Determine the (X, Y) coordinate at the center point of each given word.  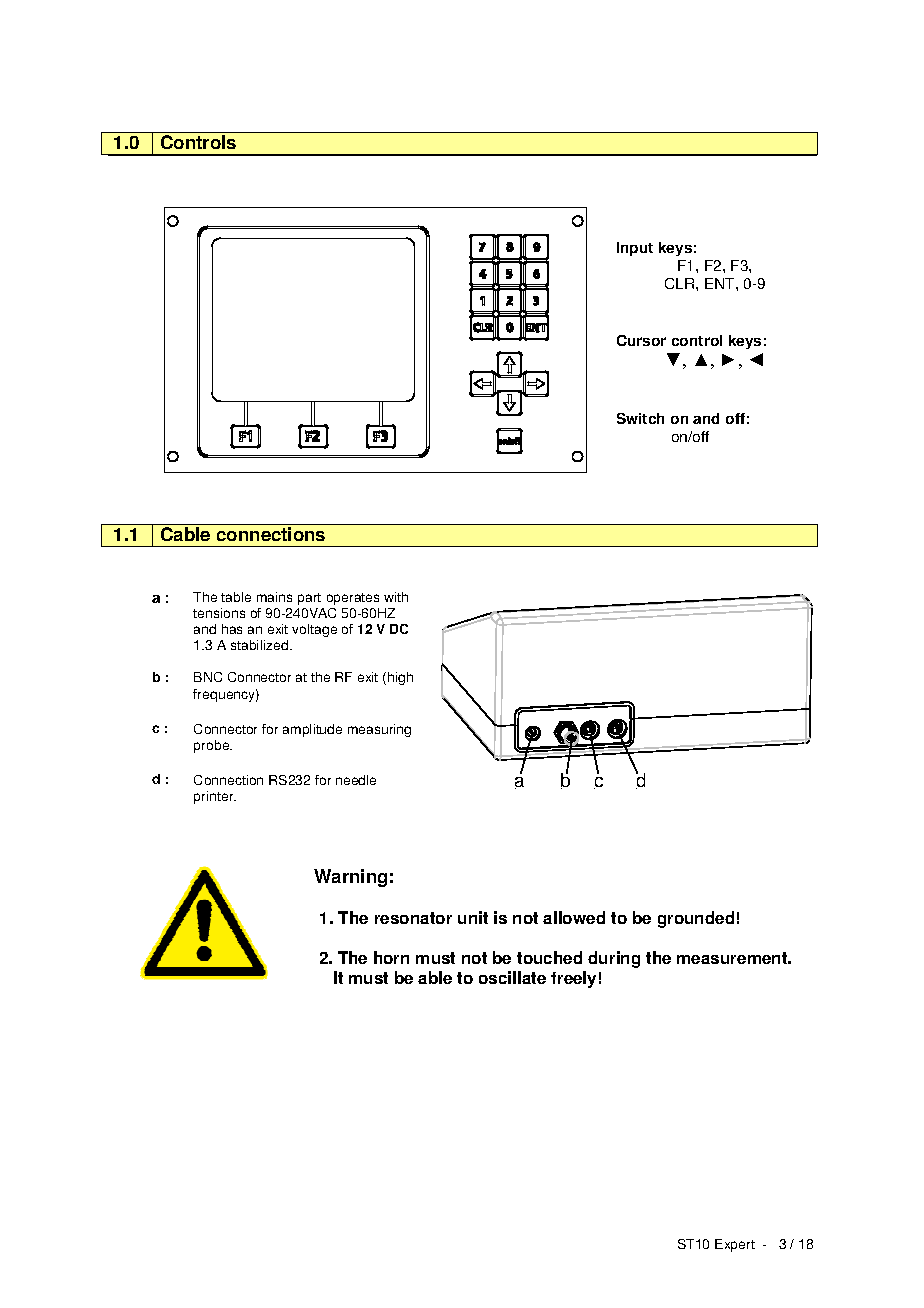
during (614, 959)
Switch (640, 418)
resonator (413, 918)
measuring (379, 730)
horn (391, 957)
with (396, 597)
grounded (696, 919)
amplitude (312, 730)
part (309, 599)
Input (635, 249)
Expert (735, 1245)
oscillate (512, 977)
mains (274, 597)
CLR (681, 283)
